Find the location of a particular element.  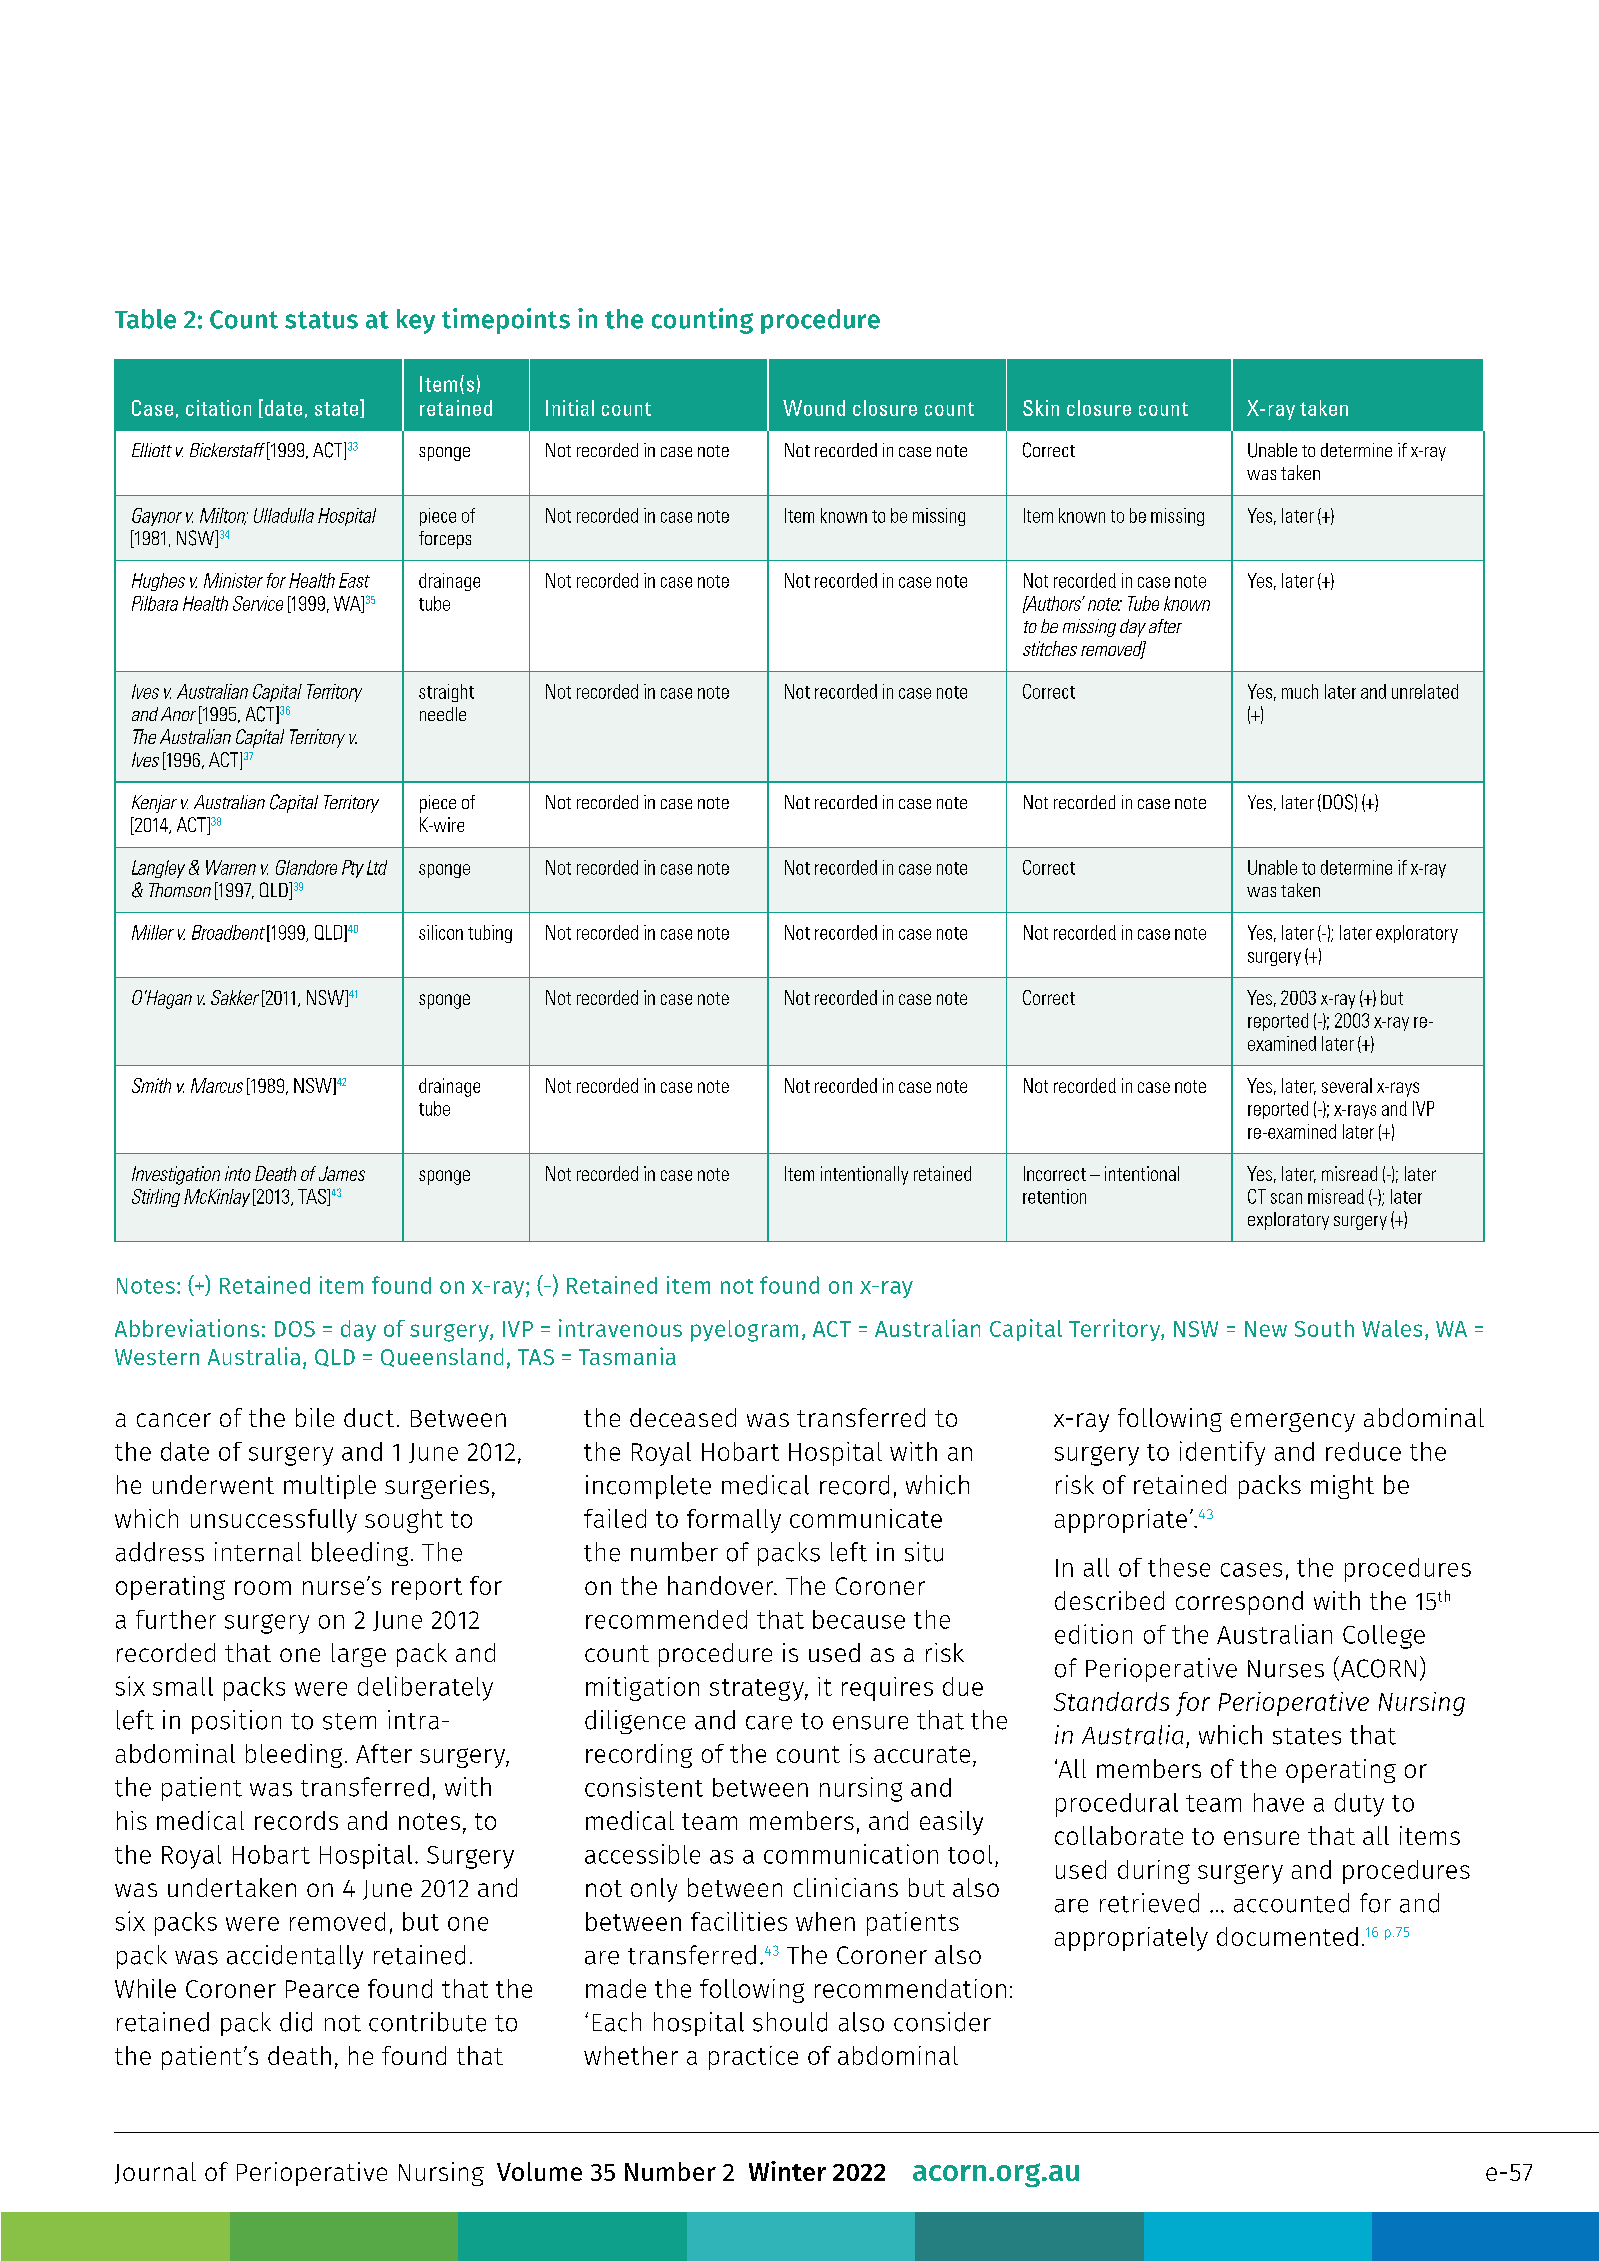

Tasmania is located at coordinates (627, 1356).
